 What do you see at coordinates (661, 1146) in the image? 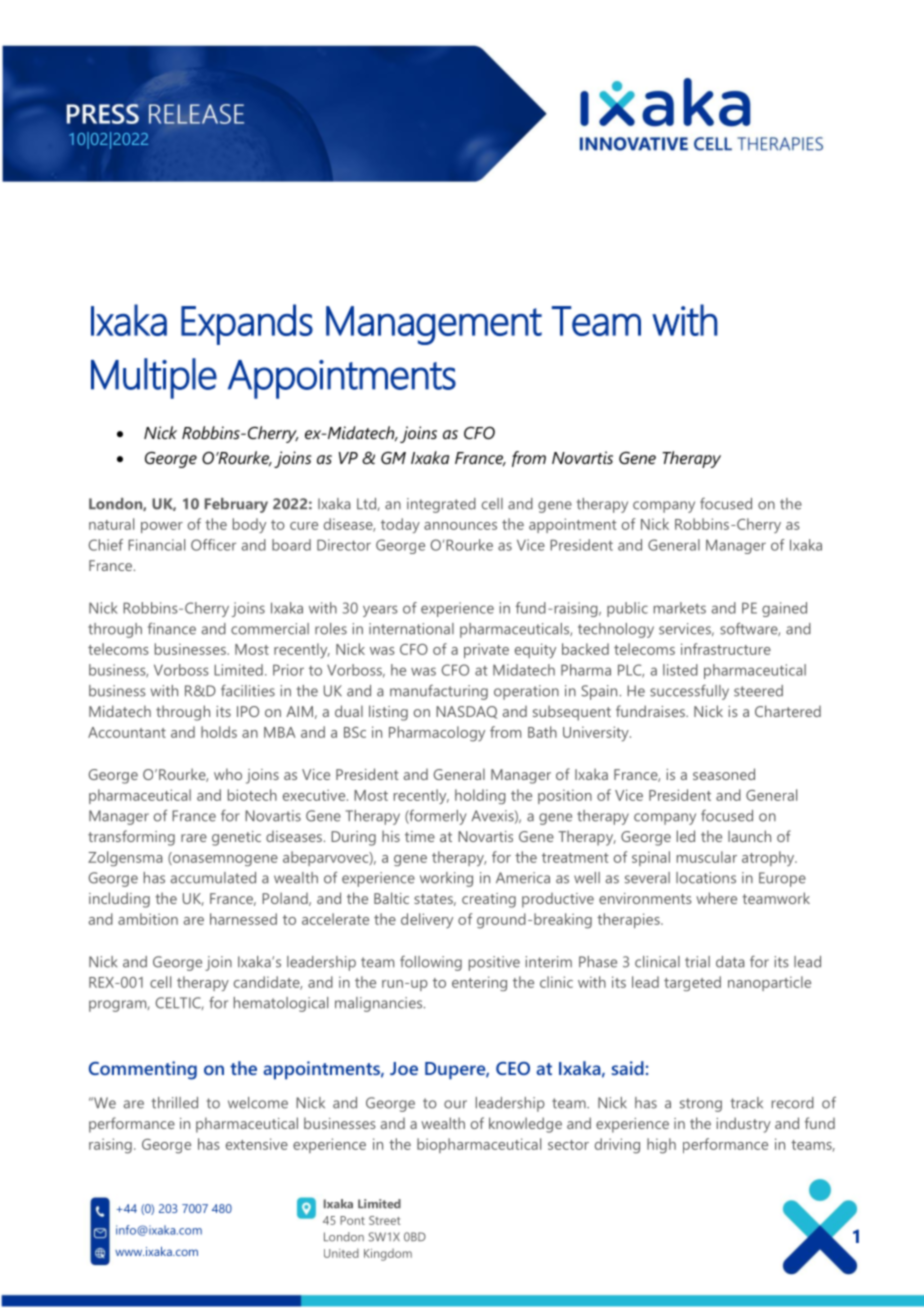
I see `high` at bounding box center [661, 1146].
